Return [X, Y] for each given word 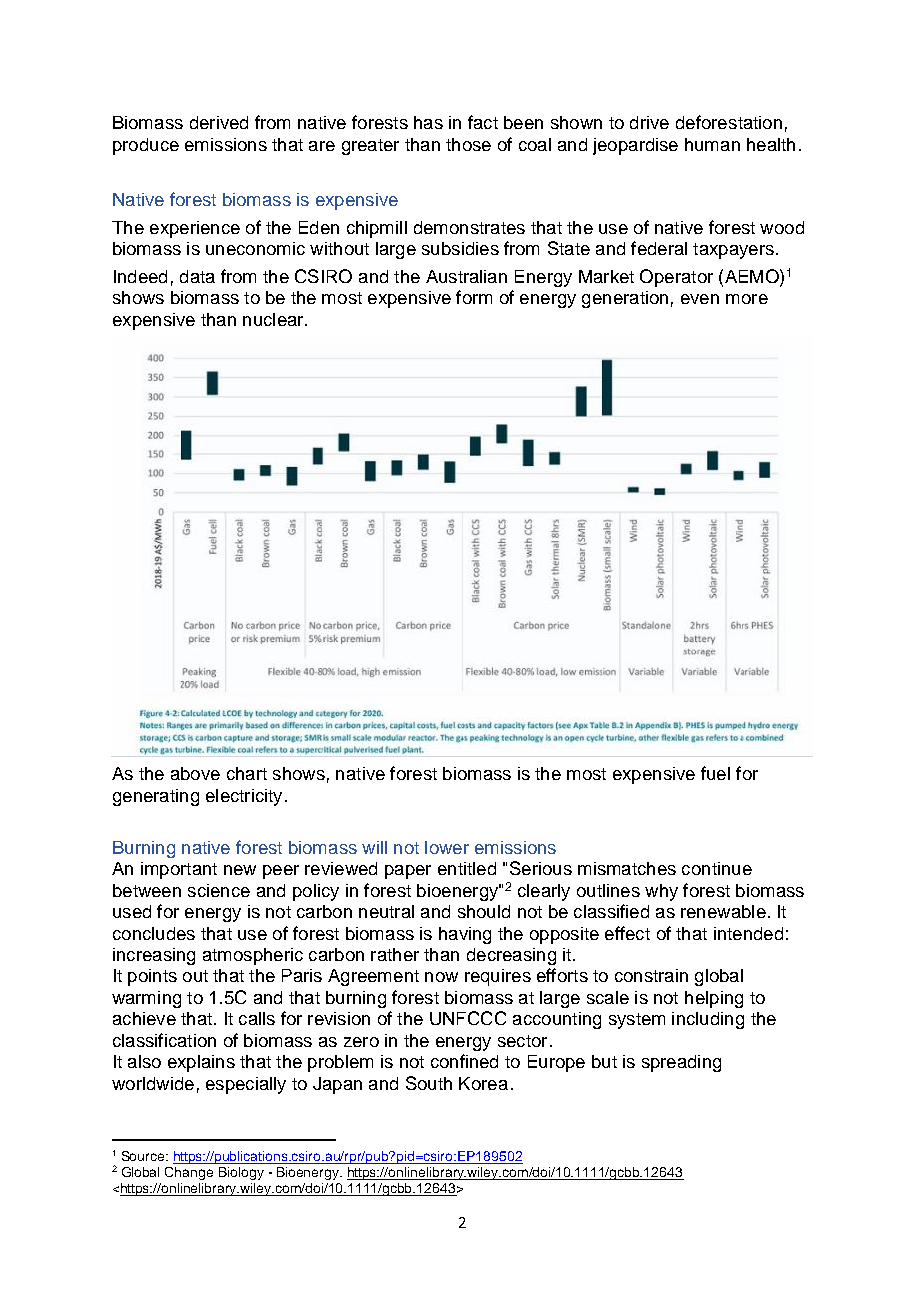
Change [189, 1173]
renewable [723, 911]
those [468, 144]
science [219, 890]
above [195, 773]
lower [447, 847]
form [474, 297]
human [712, 144]
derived [219, 122]
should [484, 911]
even [700, 299]
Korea [483, 1083]
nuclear [274, 319]
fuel [715, 773]
